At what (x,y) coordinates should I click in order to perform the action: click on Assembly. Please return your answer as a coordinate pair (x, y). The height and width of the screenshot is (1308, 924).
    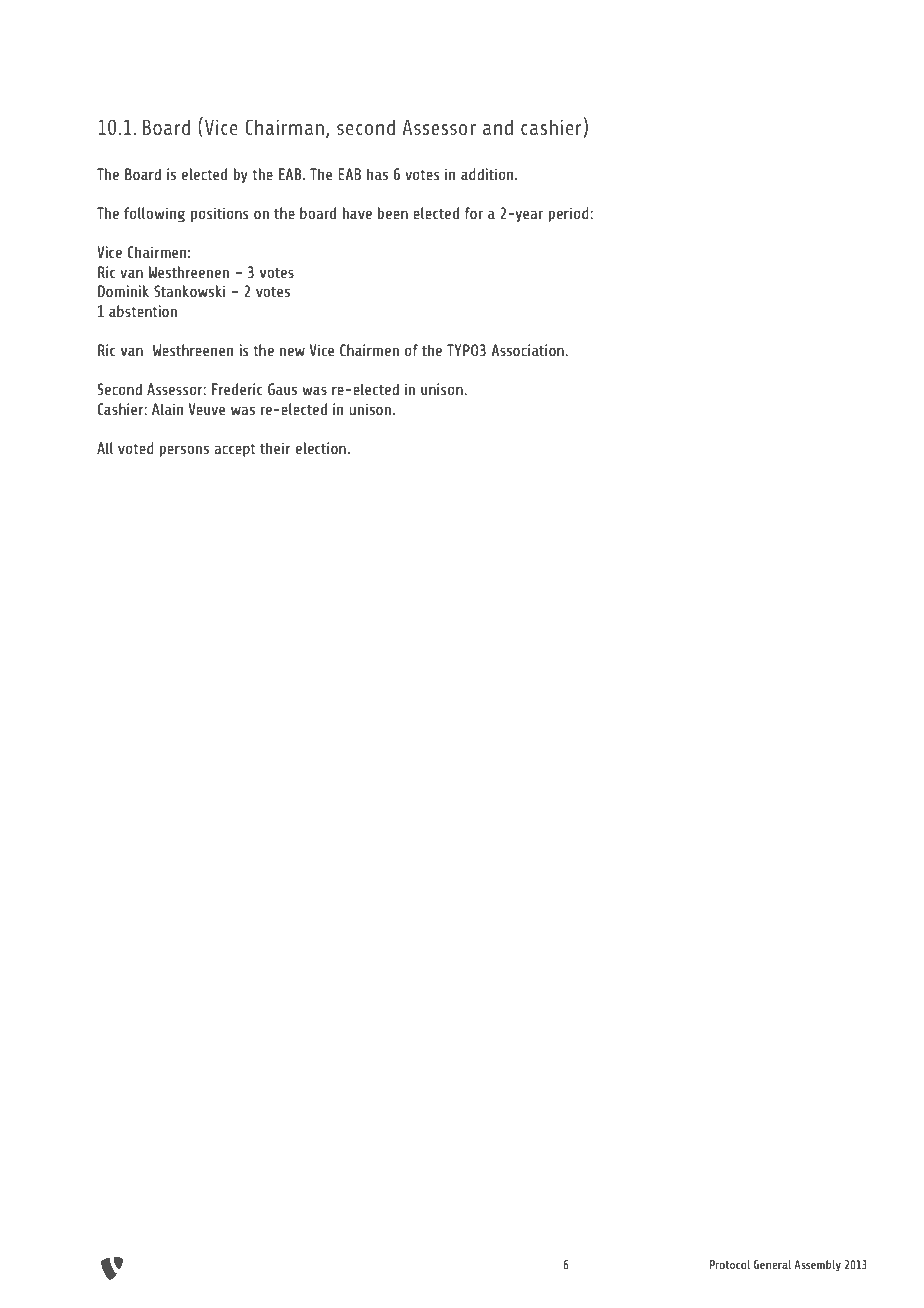
    Looking at the image, I should click on (817, 1265).
